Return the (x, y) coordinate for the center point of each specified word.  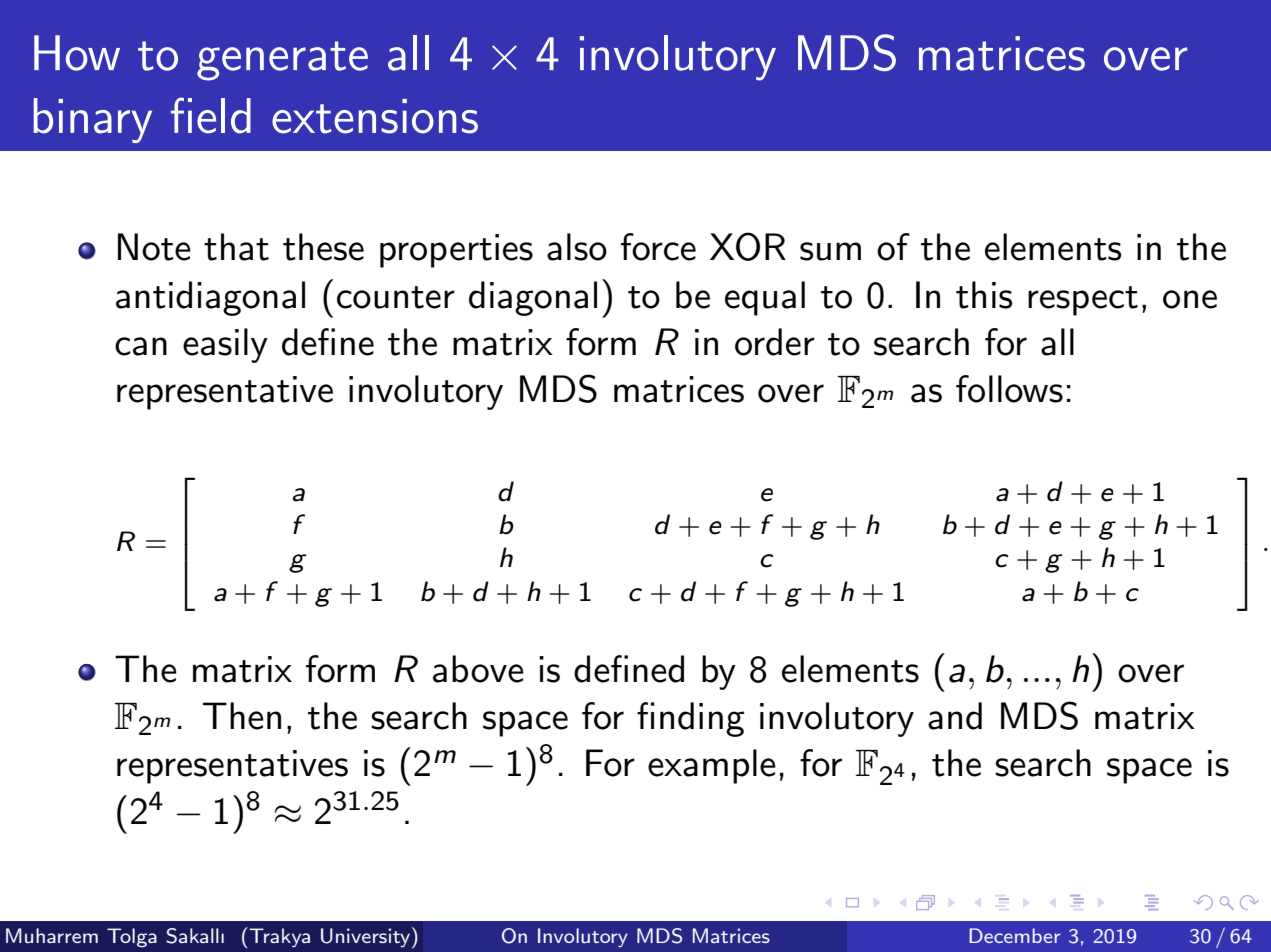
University (367, 937)
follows (1009, 389)
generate (282, 61)
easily (225, 345)
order (775, 342)
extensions (375, 116)
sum (830, 251)
